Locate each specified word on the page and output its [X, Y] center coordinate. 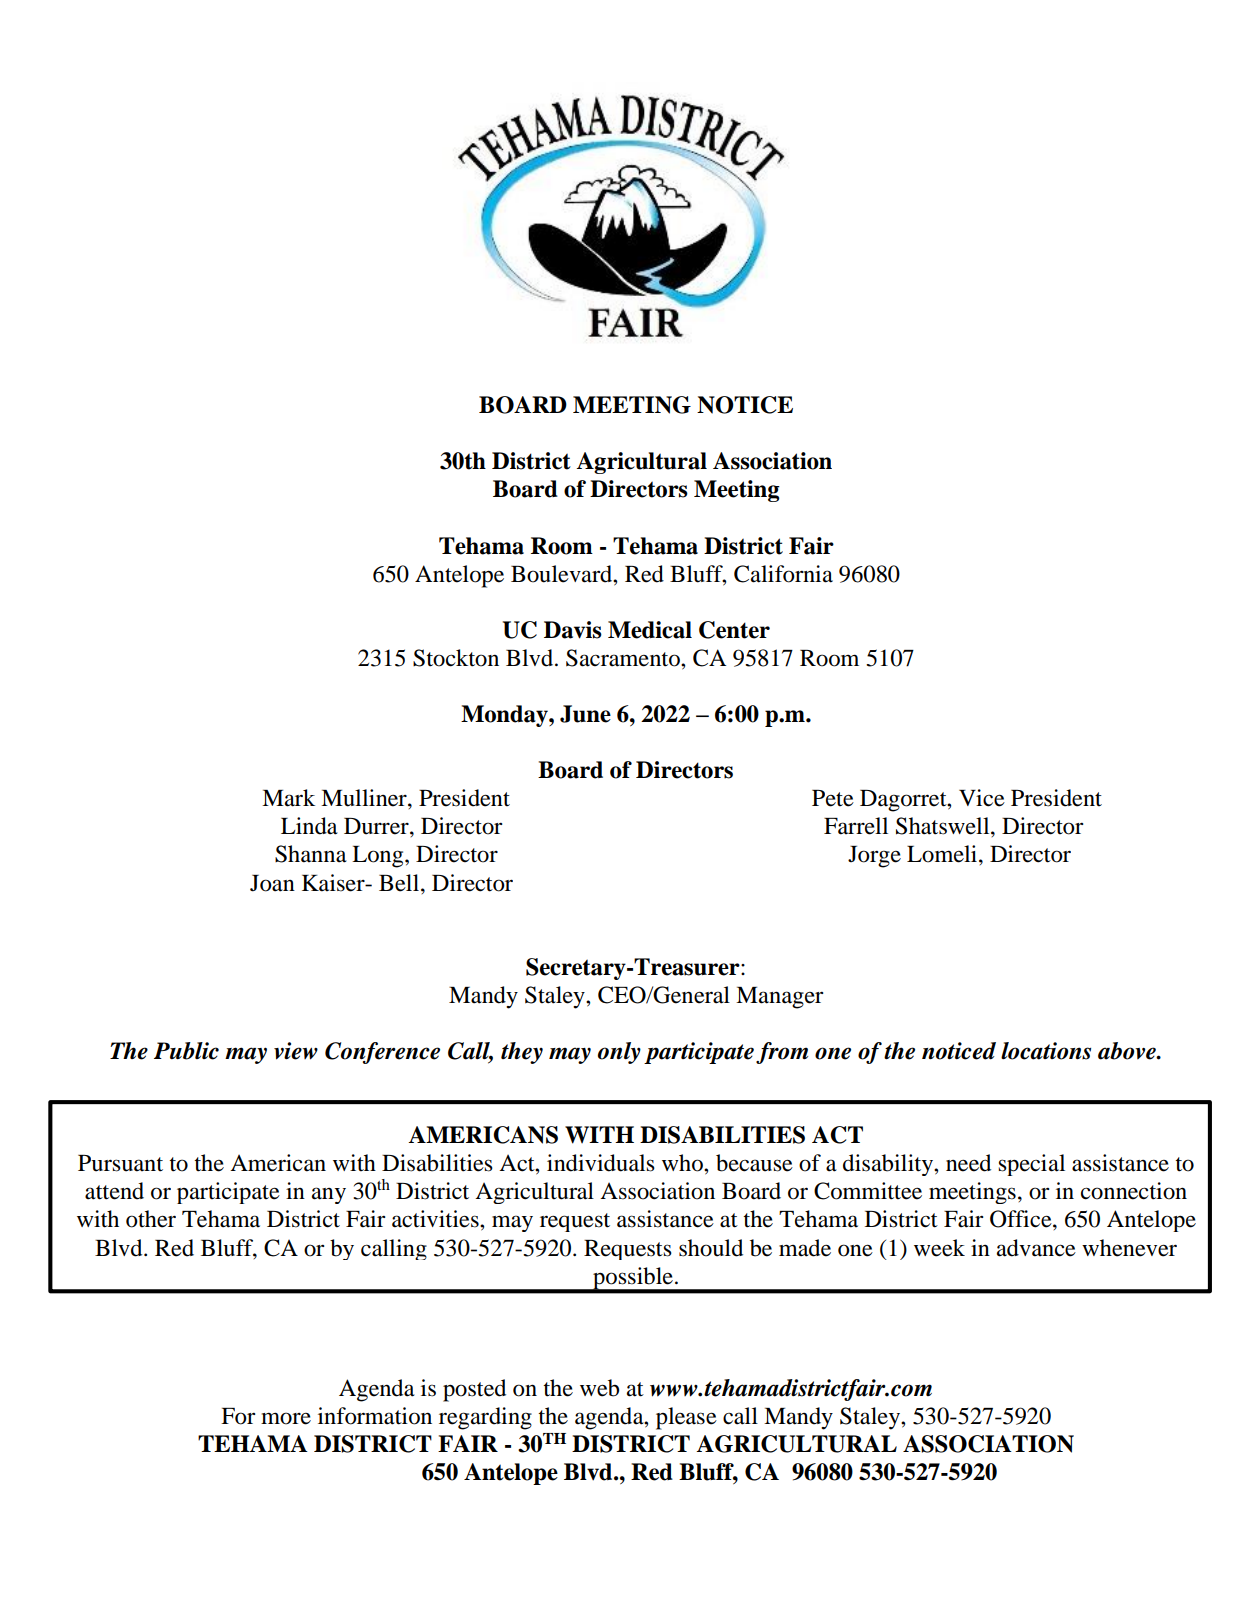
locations [1046, 1051]
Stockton [456, 658]
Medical [650, 630]
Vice [982, 798]
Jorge [874, 857]
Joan [272, 883]
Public [186, 1051]
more [286, 1418]
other [151, 1219]
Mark [288, 798]
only [619, 1053]
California [783, 574]
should [711, 1248]
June [585, 714]
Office [1022, 1219]
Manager [780, 998]
